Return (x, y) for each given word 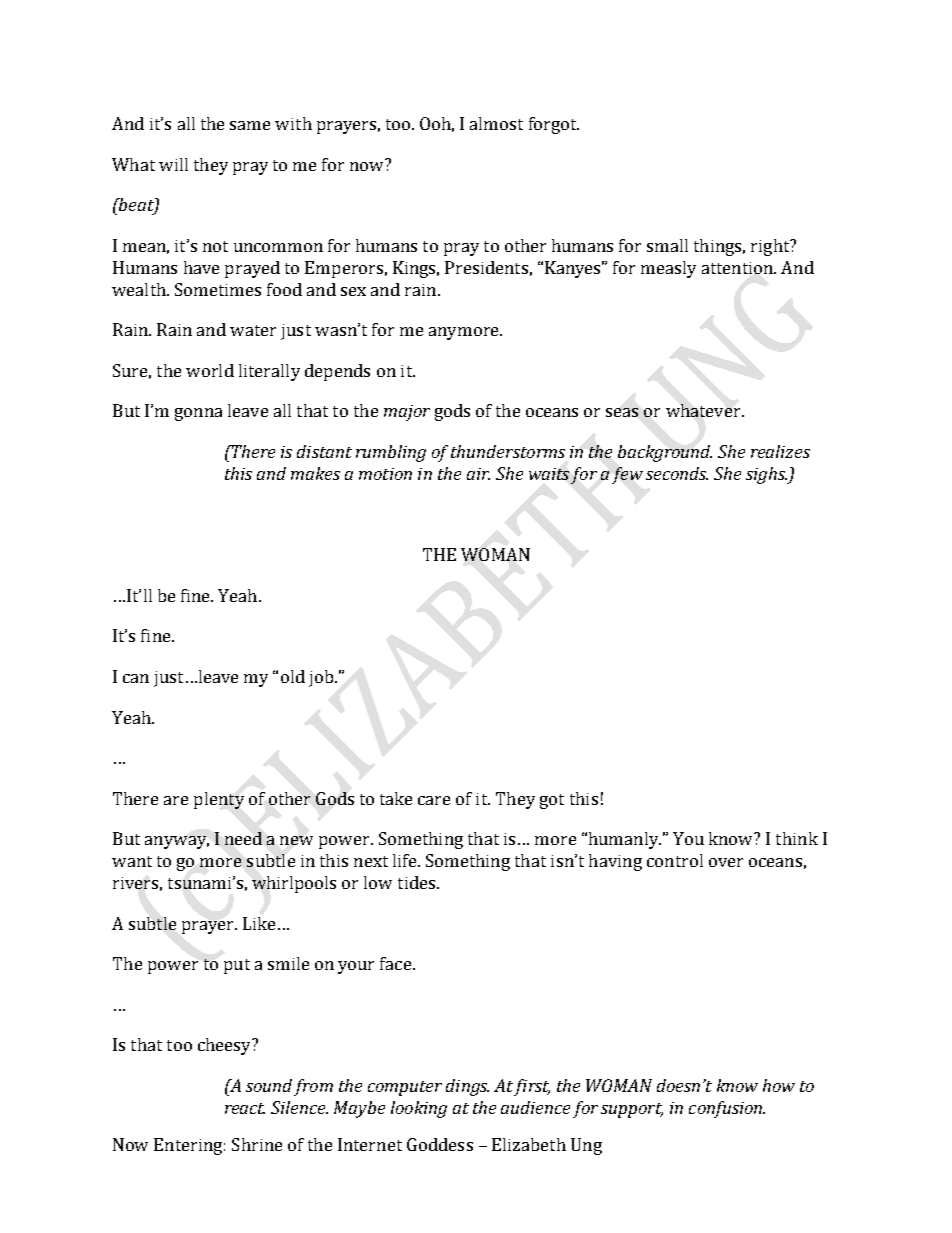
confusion (727, 1109)
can (136, 678)
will (173, 164)
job (322, 678)
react (245, 1108)
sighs (766, 475)
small (667, 245)
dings (467, 1087)
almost (496, 123)
